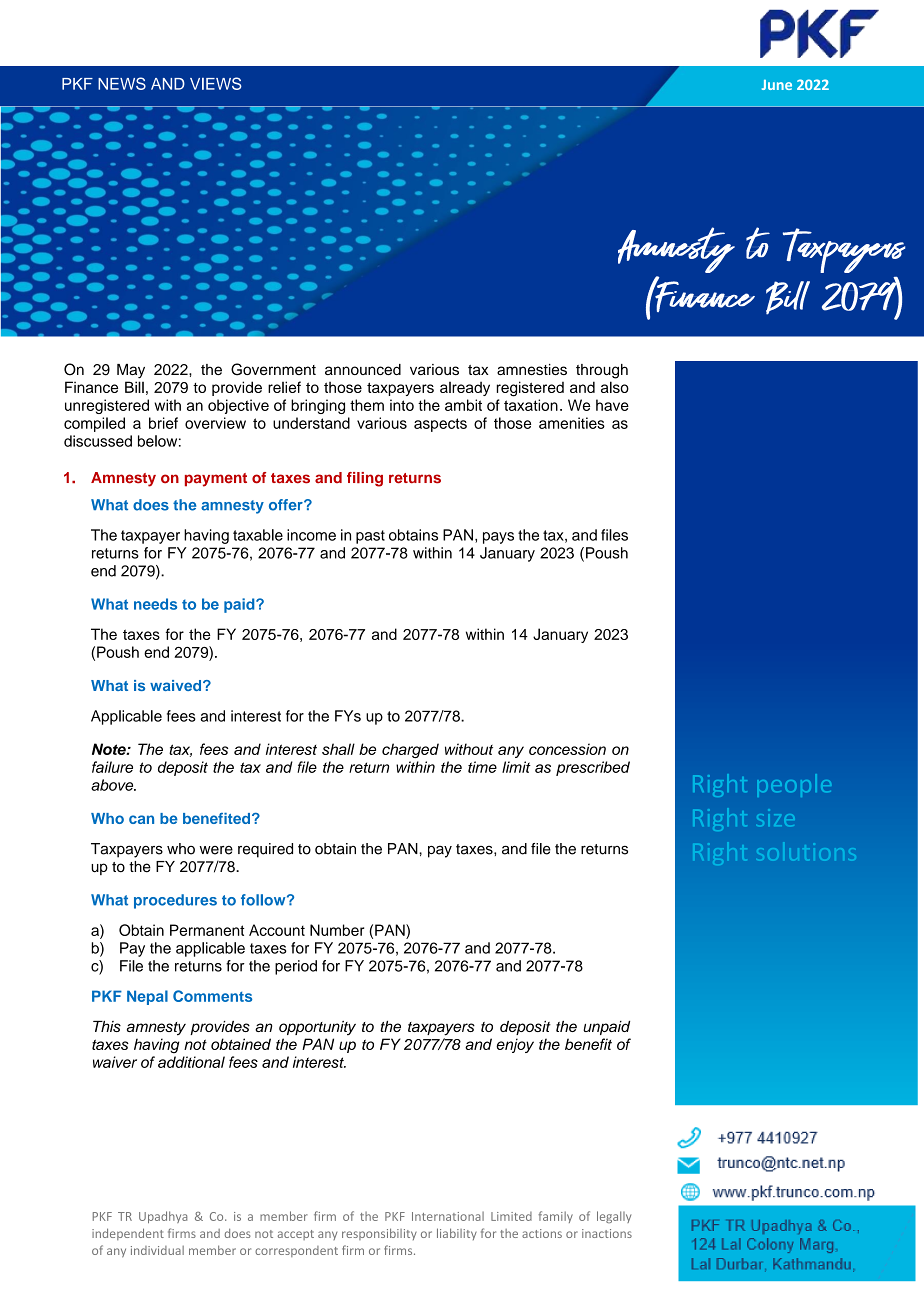 The width and height of the screenshot is (924, 1307). I want to click on International, so click(448, 1216).
